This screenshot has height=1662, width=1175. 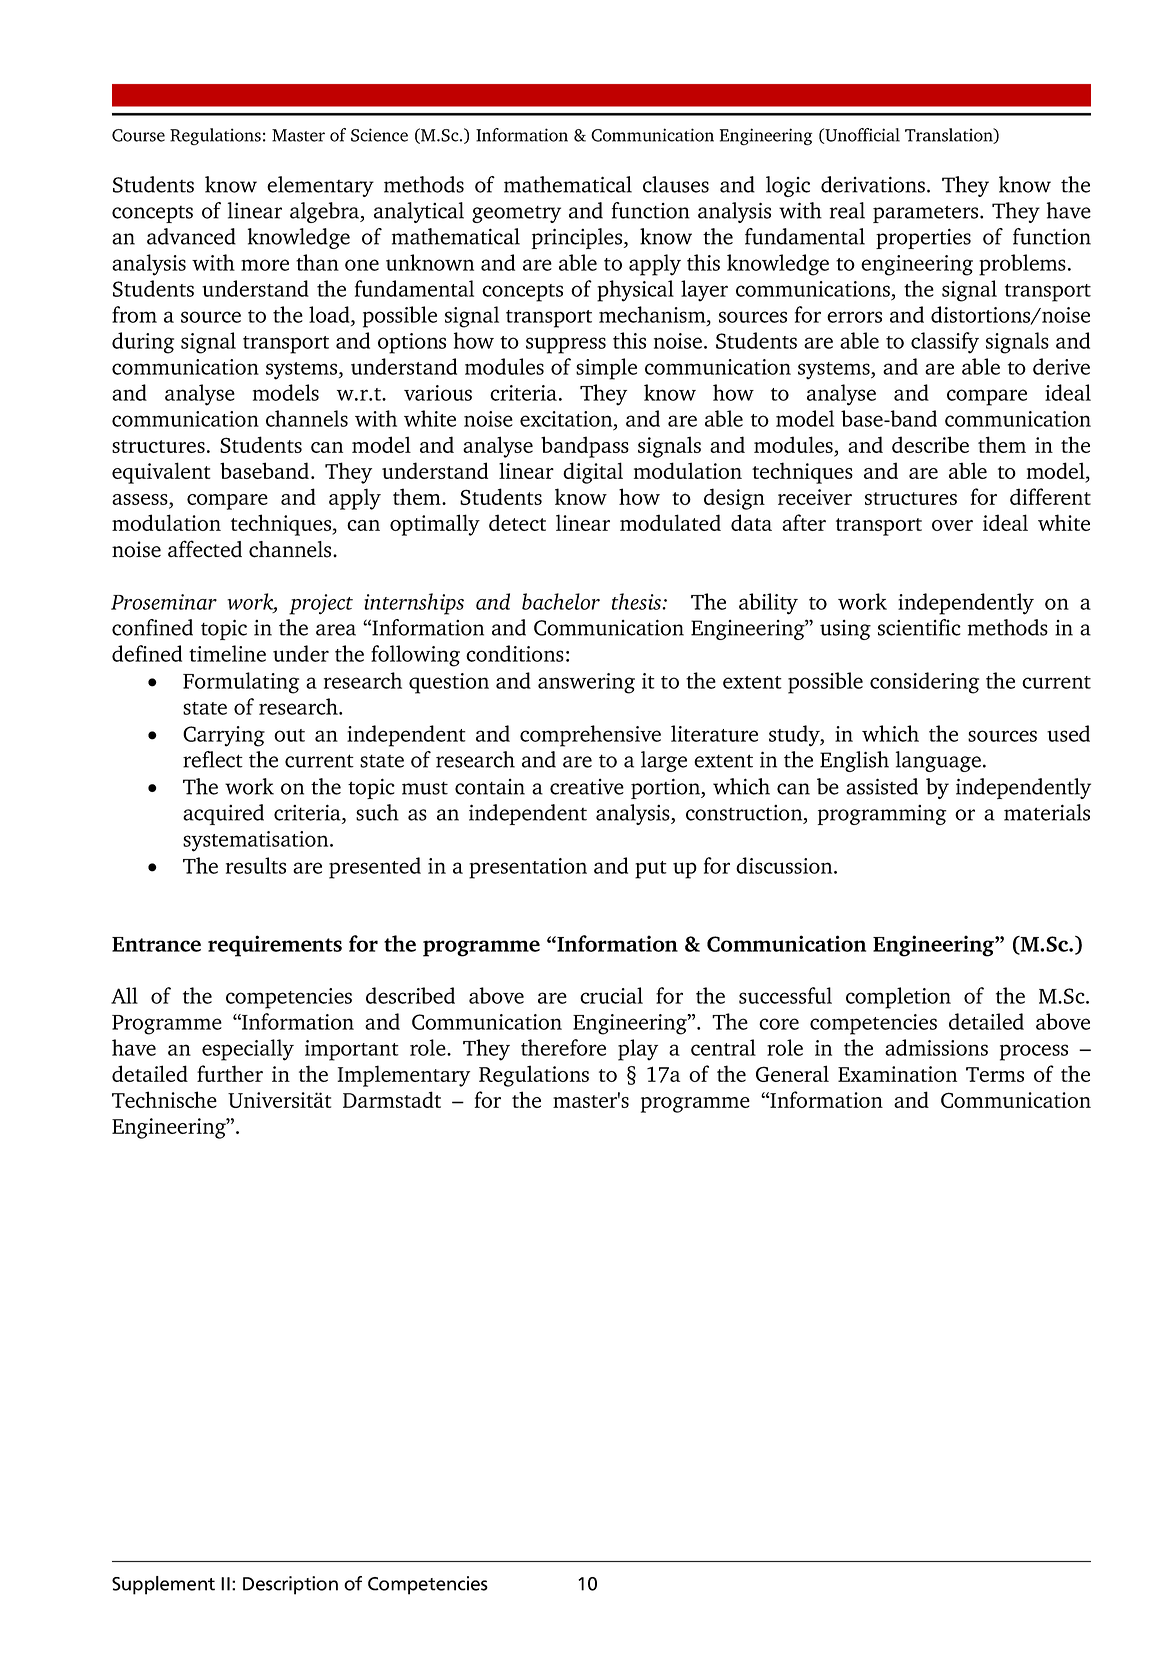 I want to click on play, so click(x=638, y=1050).
